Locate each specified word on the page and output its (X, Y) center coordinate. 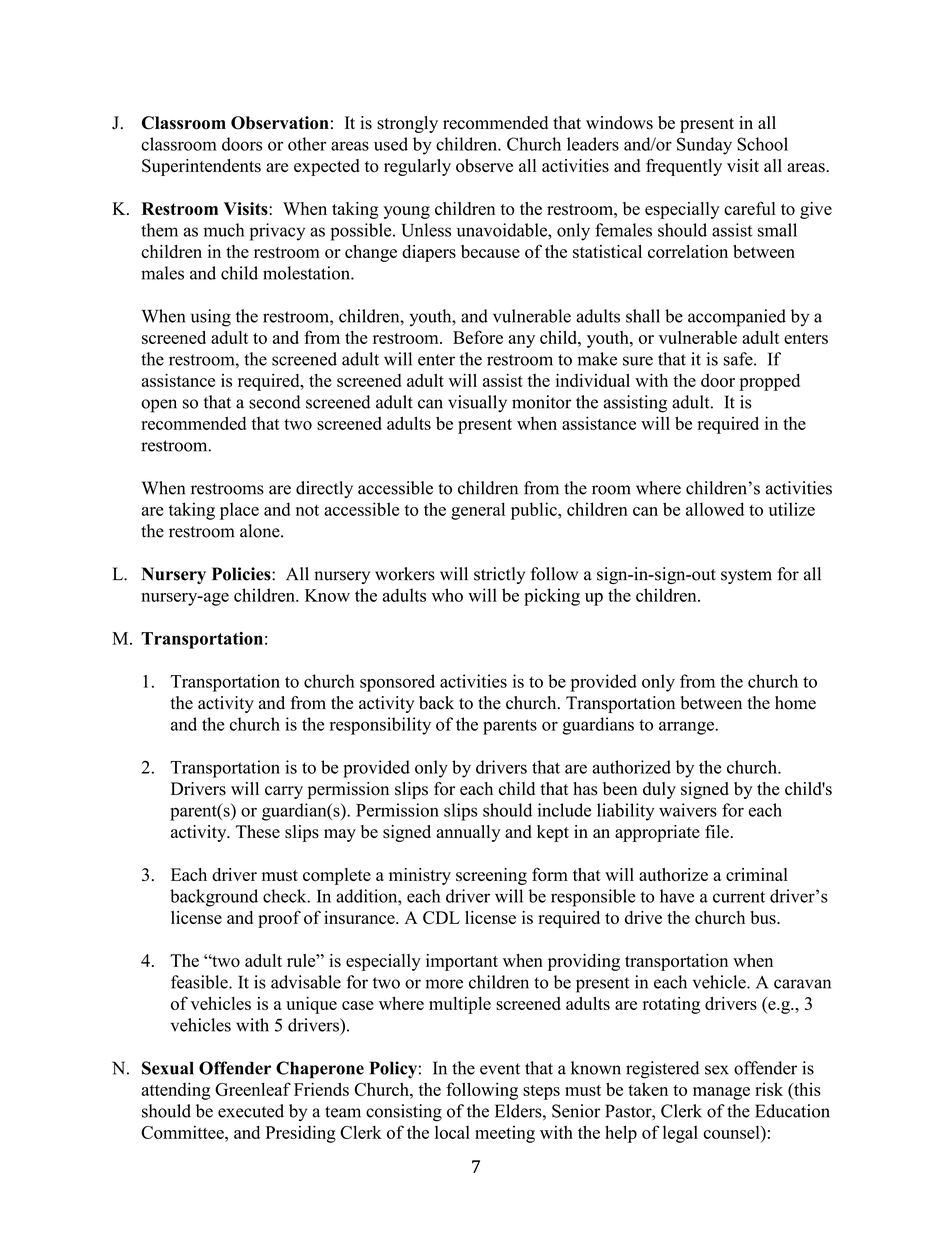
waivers (688, 810)
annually (468, 833)
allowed (715, 509)
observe (484, 166)
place (239, 511)
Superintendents (201, 167)
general (478, 511)
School (762, 144)
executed (251, 1111)
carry (284, 792)
